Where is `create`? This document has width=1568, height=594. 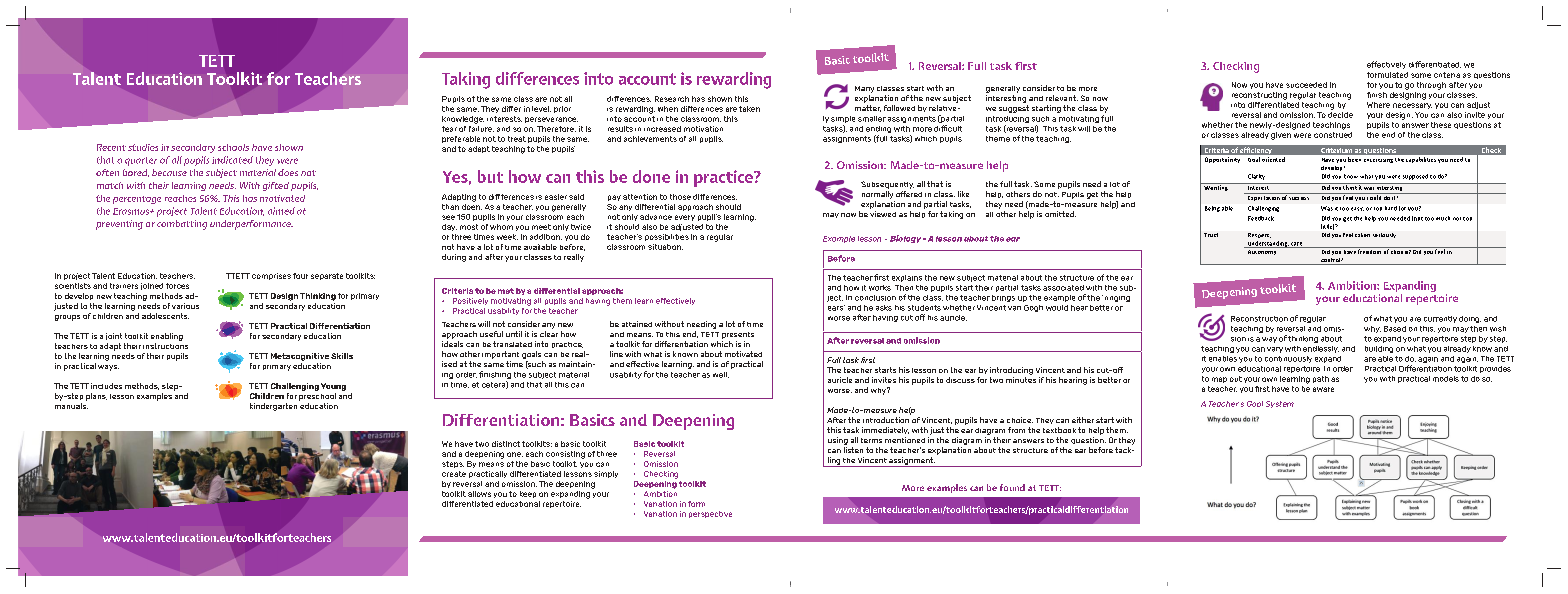
create is located at coordinates (454, 474).
